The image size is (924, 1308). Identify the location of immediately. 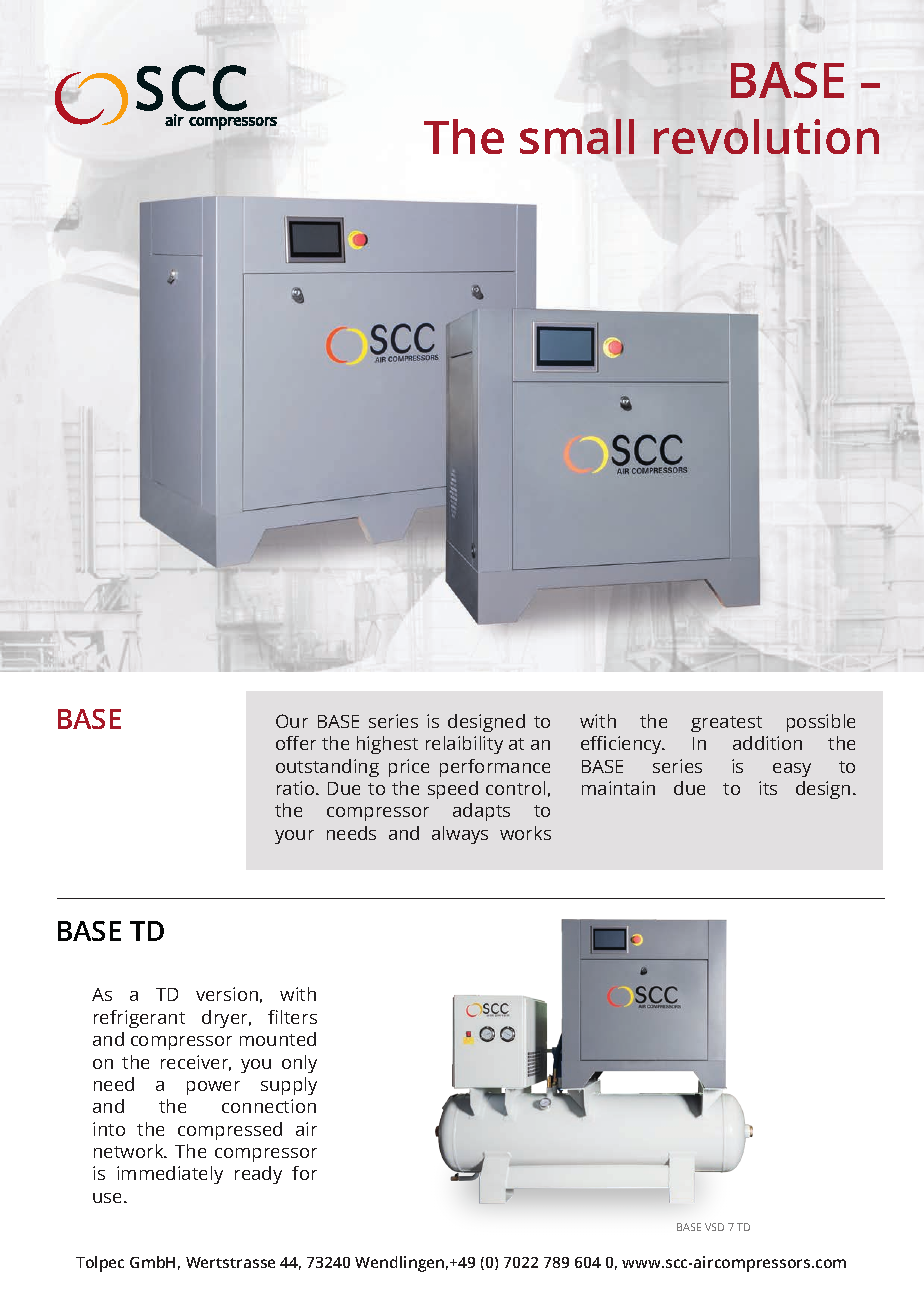
(170, 1175).
